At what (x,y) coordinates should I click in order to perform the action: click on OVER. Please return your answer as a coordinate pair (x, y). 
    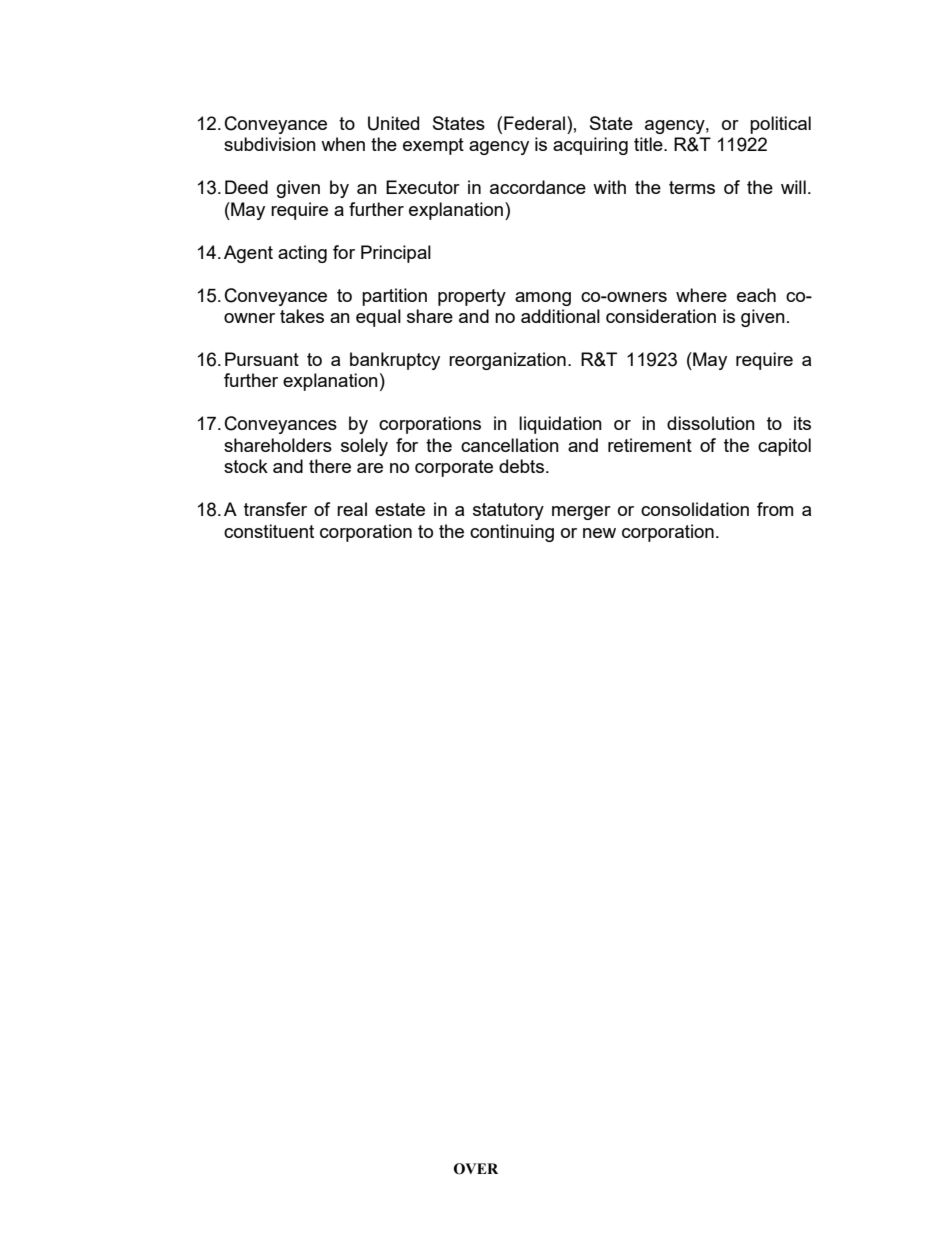
    Looking at the image, I should click on (476, 1169).
